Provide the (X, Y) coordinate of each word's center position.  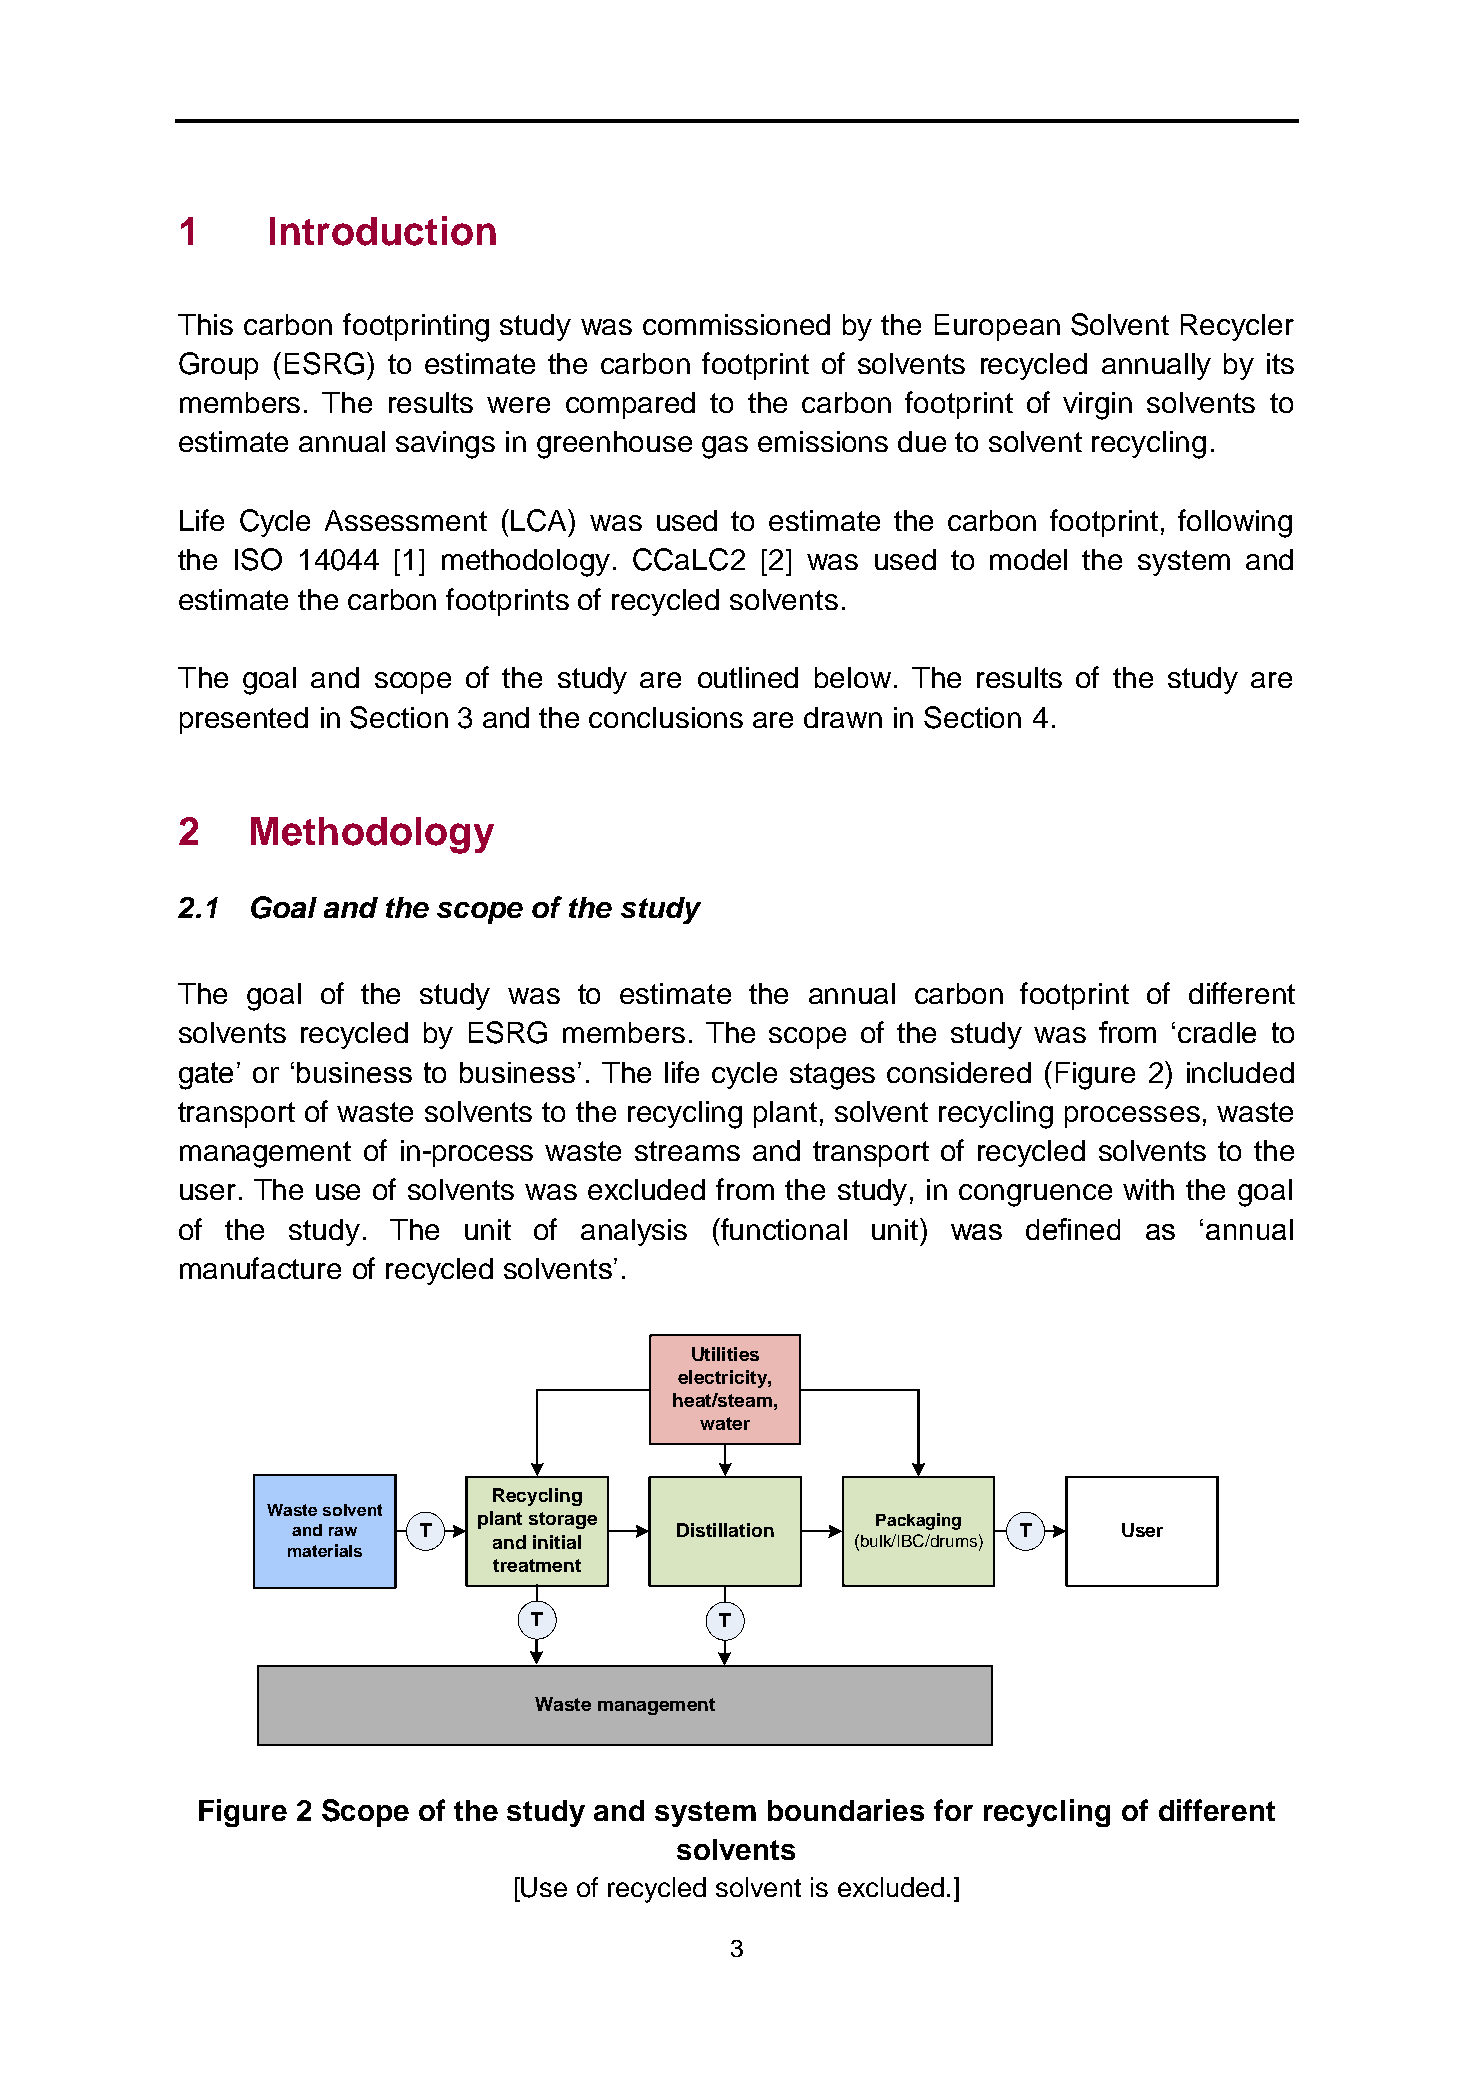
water (725, 1423)
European (997, 327)
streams (687, 1151)
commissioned (736, 324)
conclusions (666, 717)
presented (244, 720)
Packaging (918, 1521)
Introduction (383, 231)
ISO (258, 559)
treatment (537, 1565)
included (1240, 1072)
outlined (748, 677)
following (1235, 523)
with (1148, 1189)
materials (325, 1550)
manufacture (260, 1268)
